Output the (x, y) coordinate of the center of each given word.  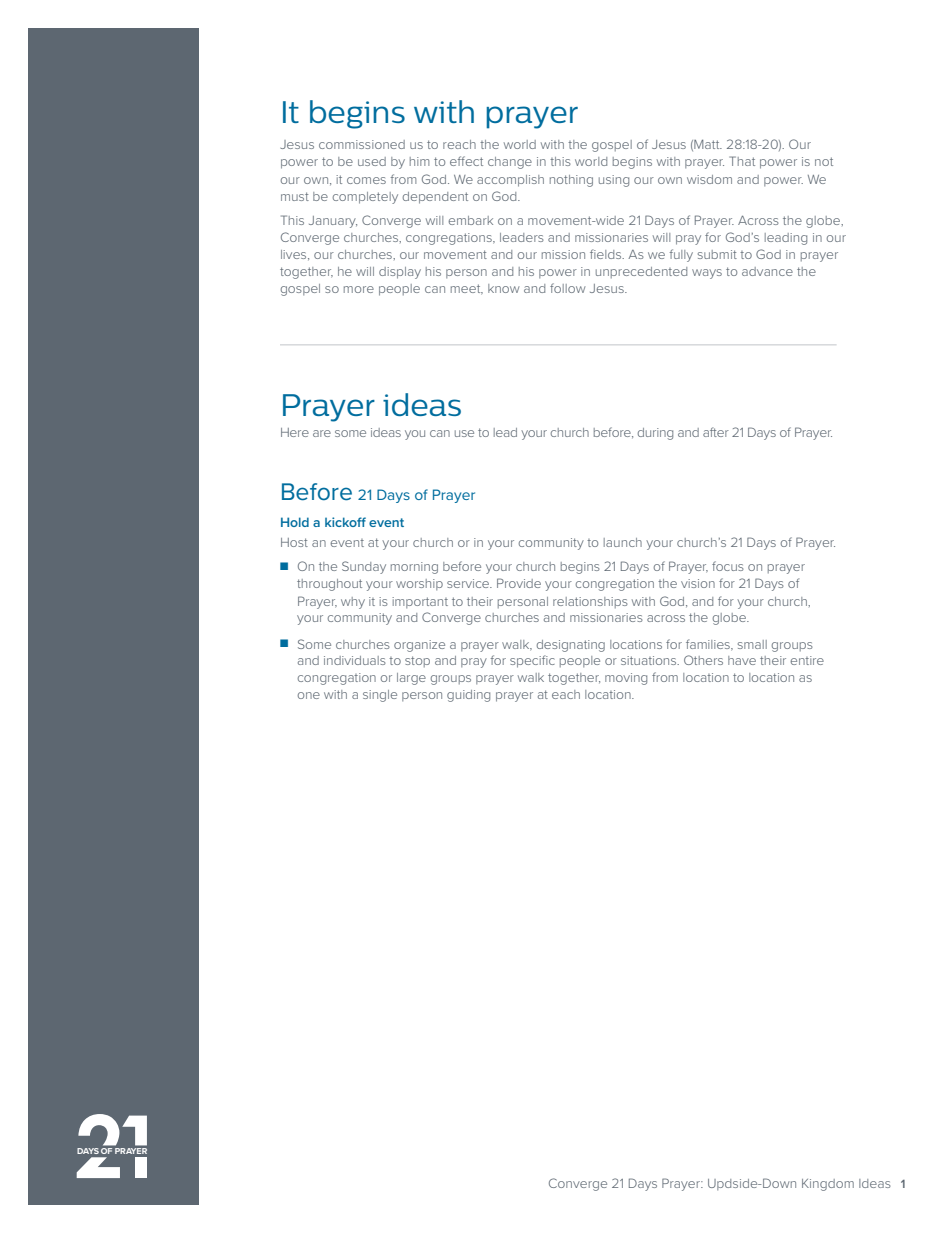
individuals (355, 660)
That (742, 161)
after (716, 432)
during (655, 434)
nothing (571, 181)
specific (532, 661)
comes (366, 180)
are (322, 433)
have (742, 660)
